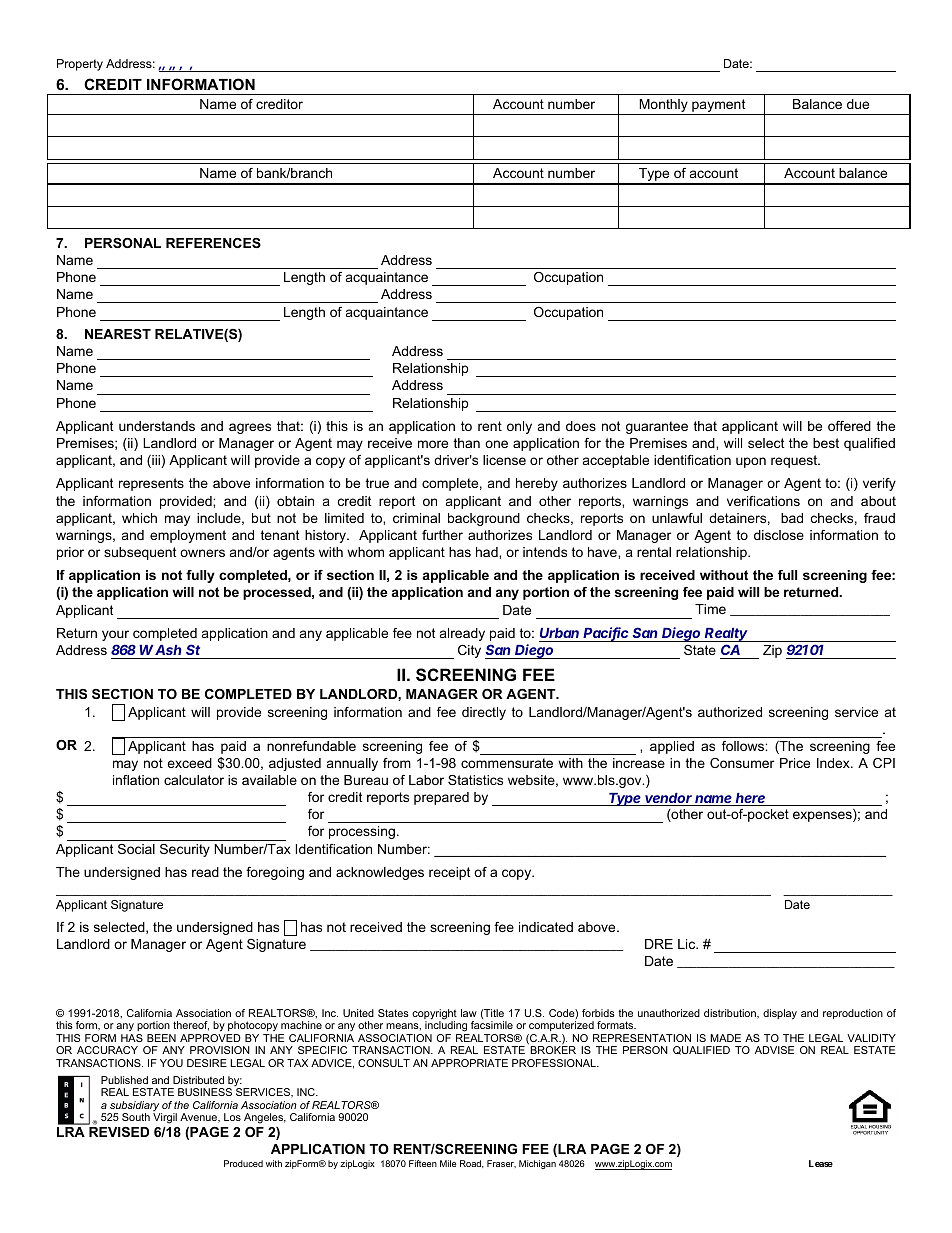 This screenshot has height=1233, width=952. What do you see at coordinates (710, 609) in the screenshot?
I see `Time` at bounding box center [710, 609].
